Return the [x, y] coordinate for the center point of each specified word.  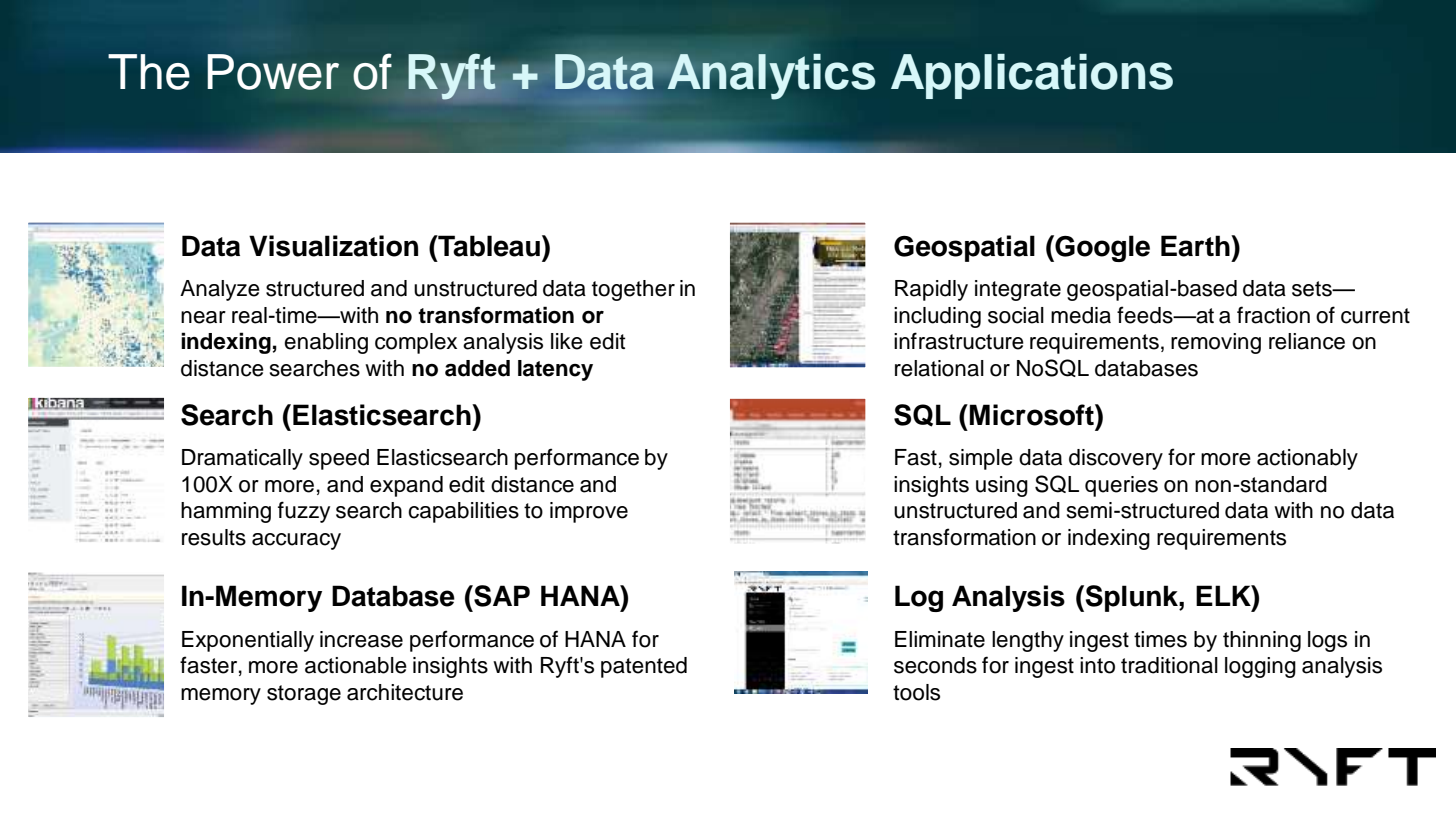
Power [273, 72]
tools [916, 692]
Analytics [770, 77]
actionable [356, 665]
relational [939, 368]
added [477, 368]
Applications [1032, 76]
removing [1216, 343]
